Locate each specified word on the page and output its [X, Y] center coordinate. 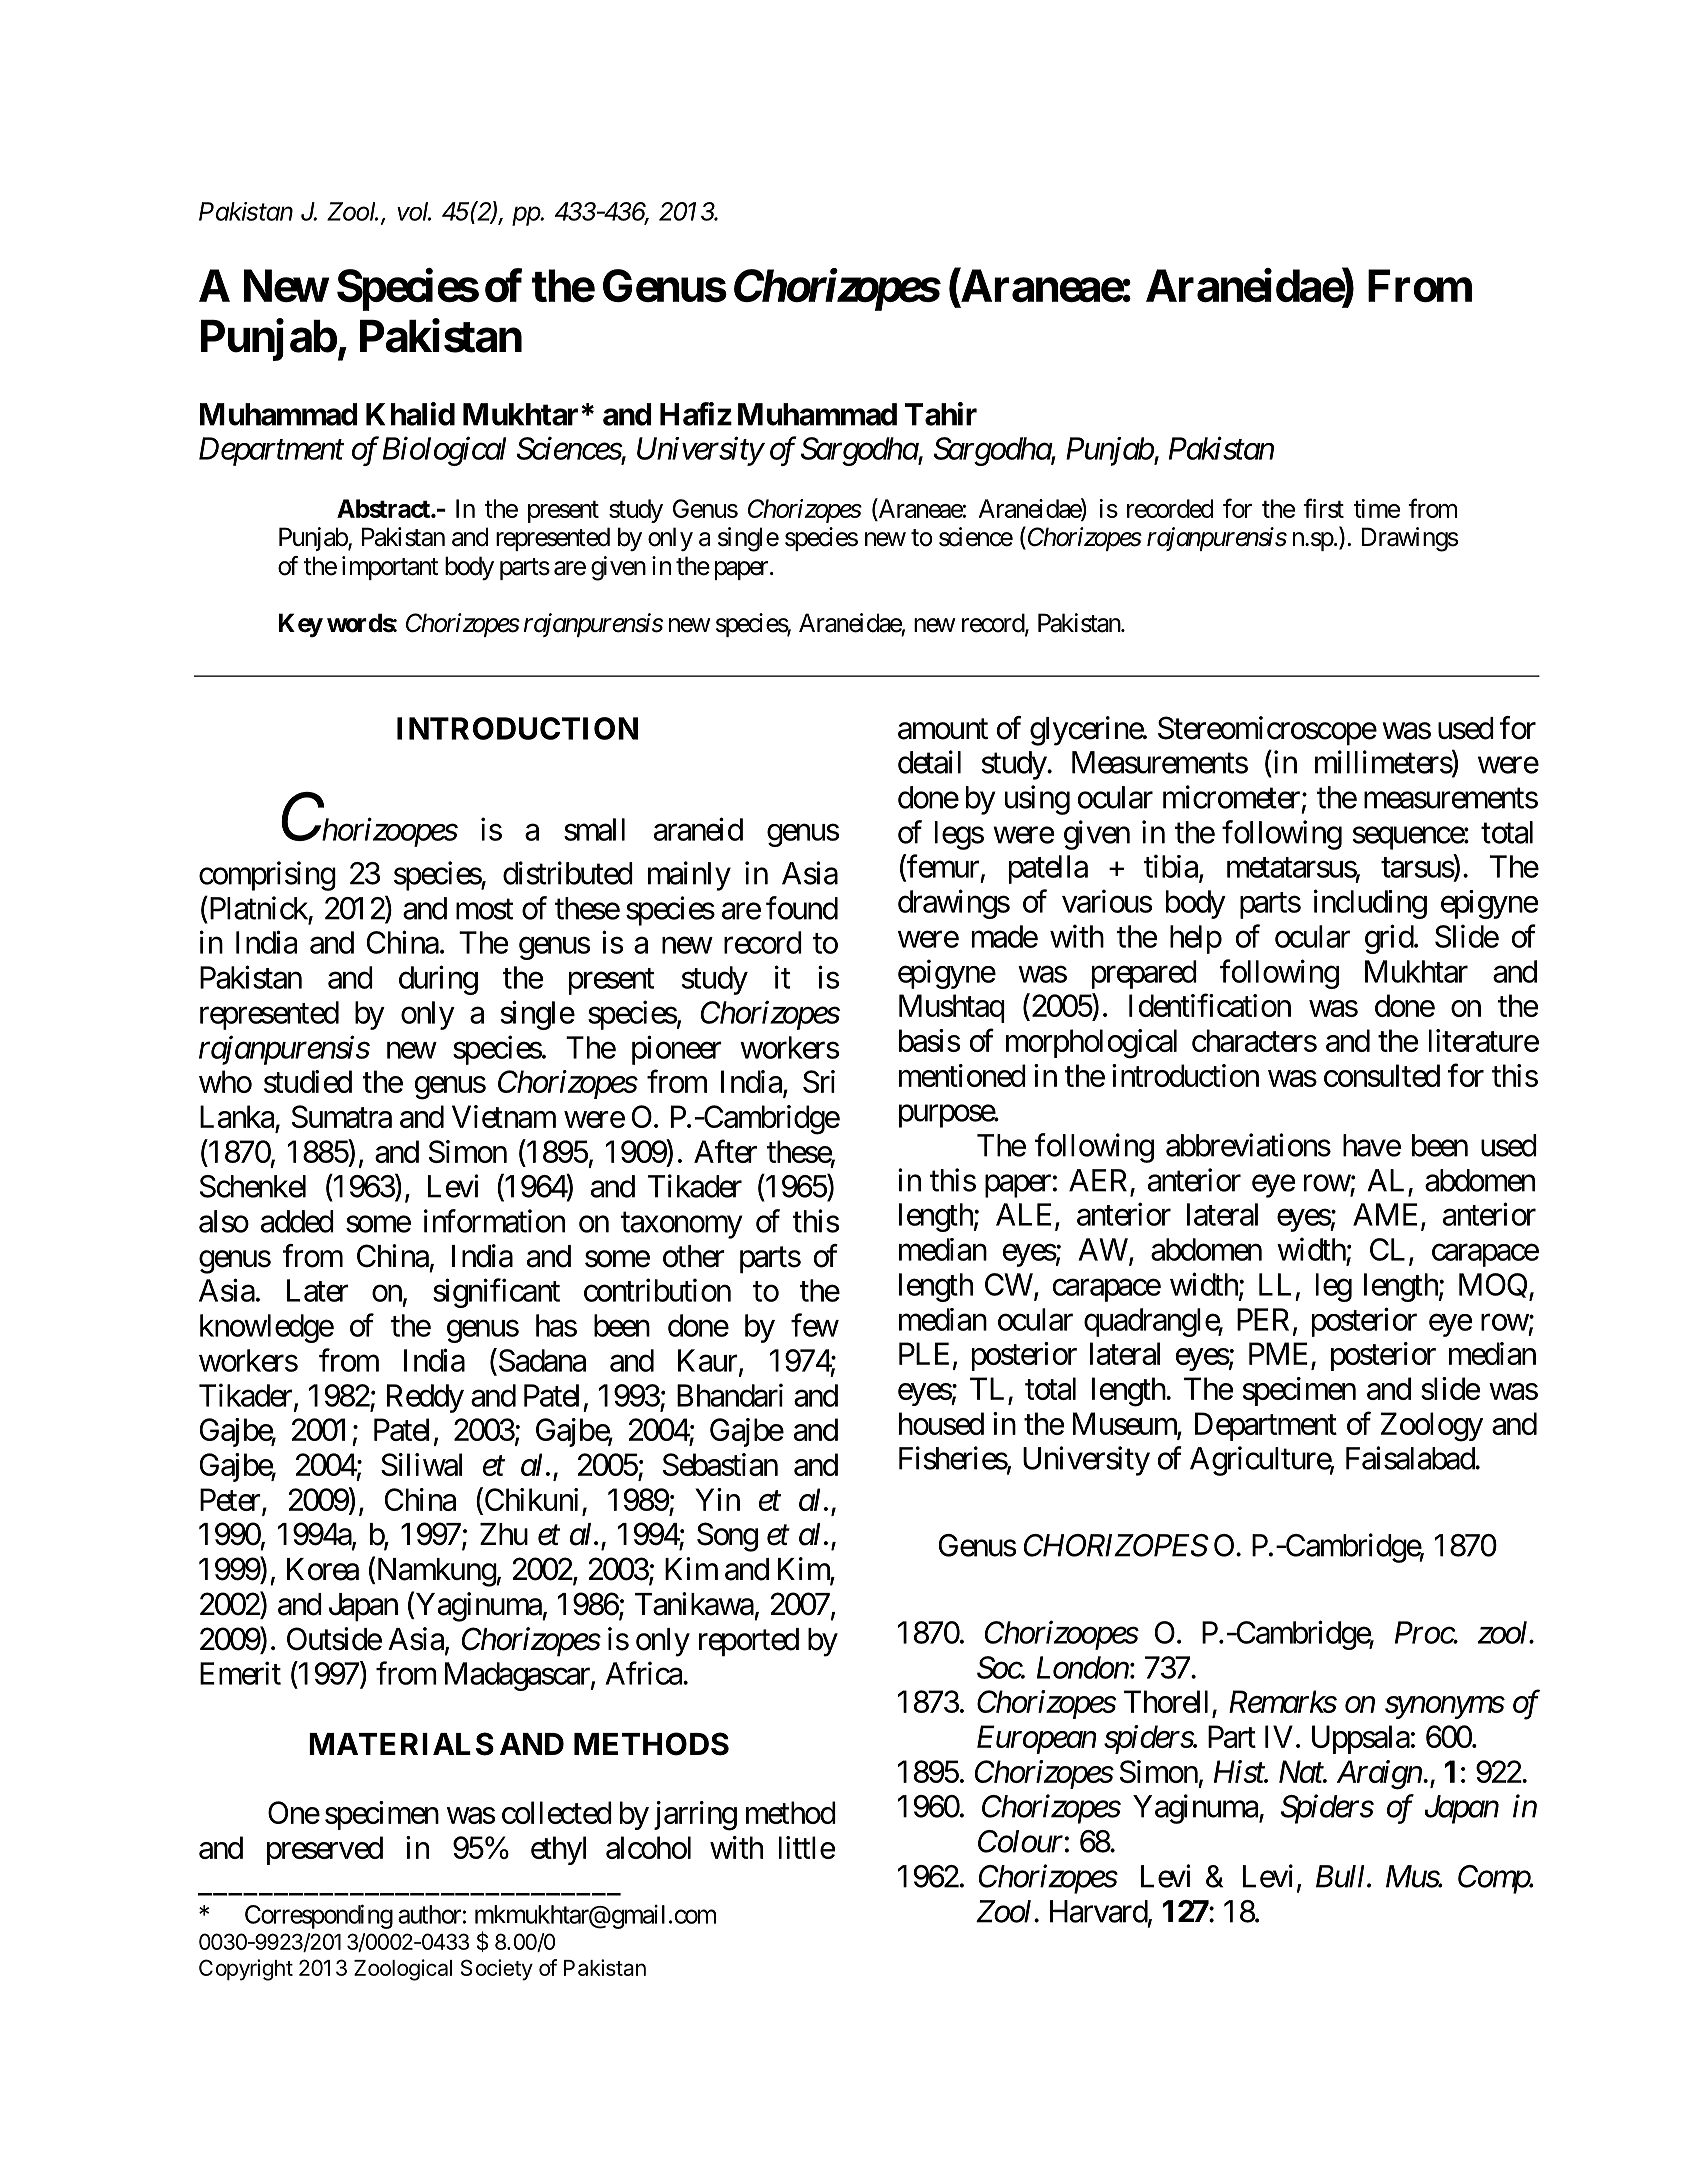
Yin [717, 1499]
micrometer [1231, 797]
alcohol [648, 1847]
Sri [819, 1081]
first [1323, 508]
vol [414, 211]
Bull [1342, 1876]
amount [943, 729]
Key [301, 625]
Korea [323, 1569]
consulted [1382, 1075]
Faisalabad [1411, 1458]
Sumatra [342, 1116]
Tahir [941, 414]
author [429, 1914]
